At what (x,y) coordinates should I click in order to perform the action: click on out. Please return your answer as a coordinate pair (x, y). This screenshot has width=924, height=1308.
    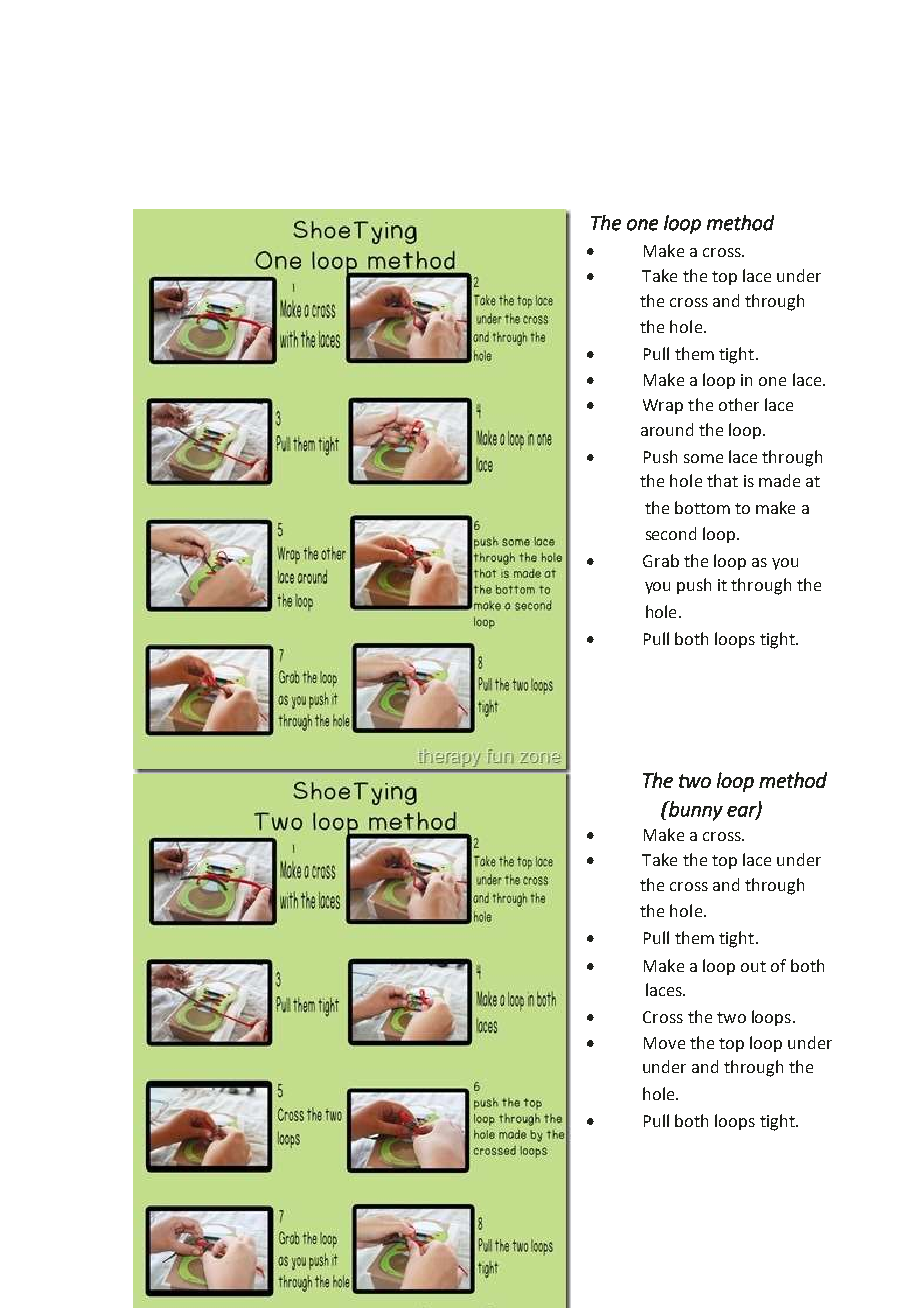
    Looking at the image, I should click on (753, 966).
